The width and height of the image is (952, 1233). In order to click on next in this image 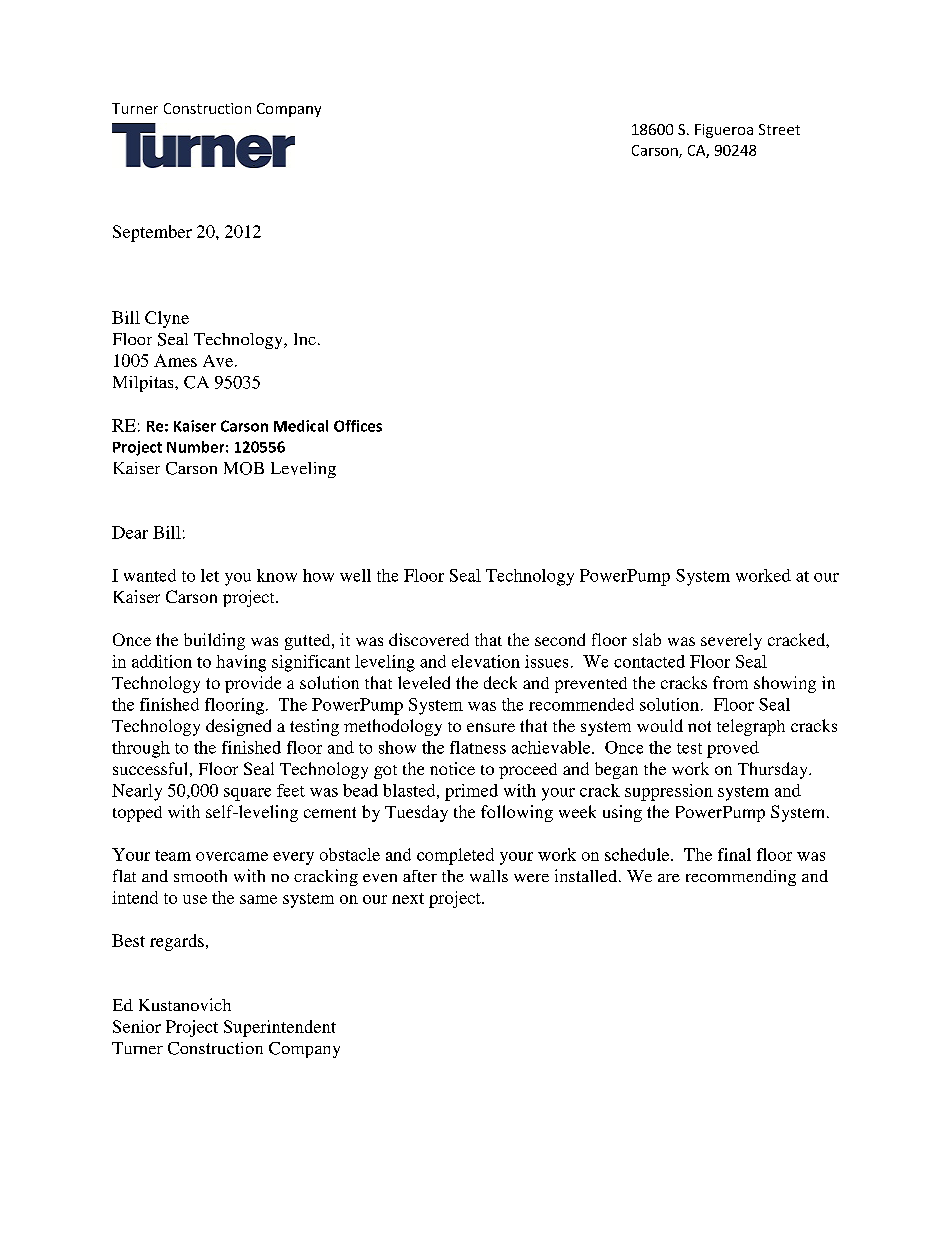, I will do `click(408, 898)`.
